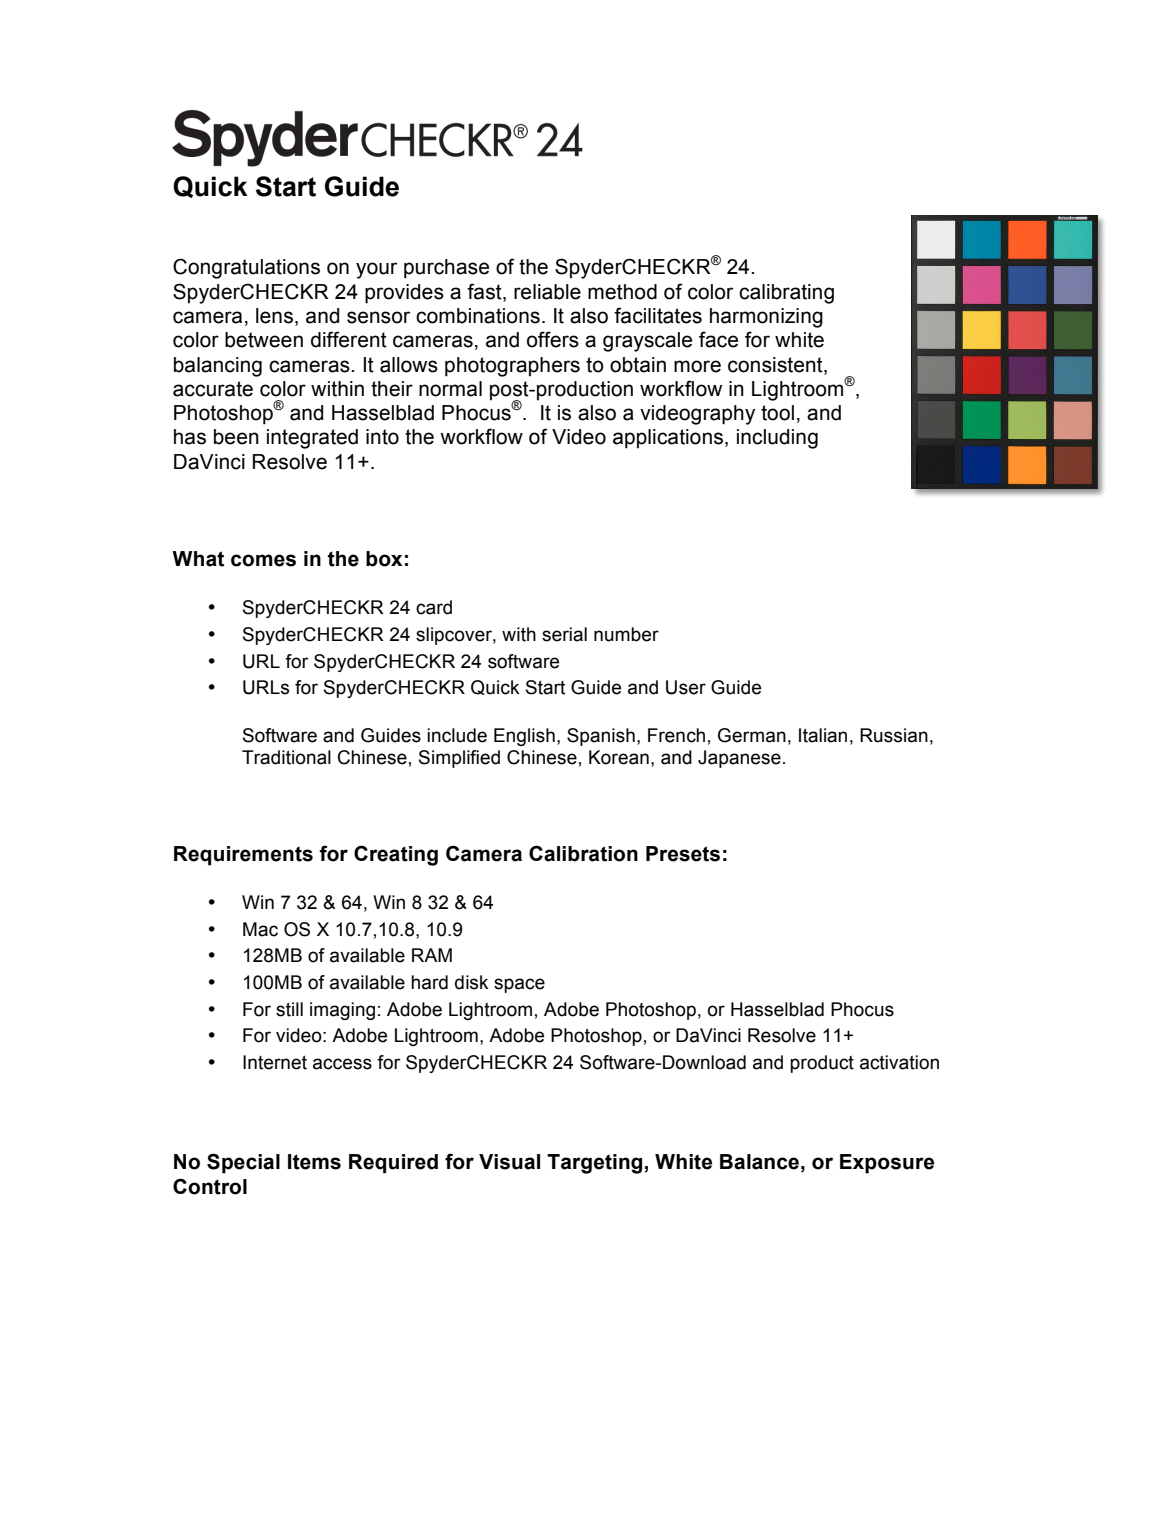 This screenshot has width=1176, height=1522. I want to click on Items, so click(314, 1162).
